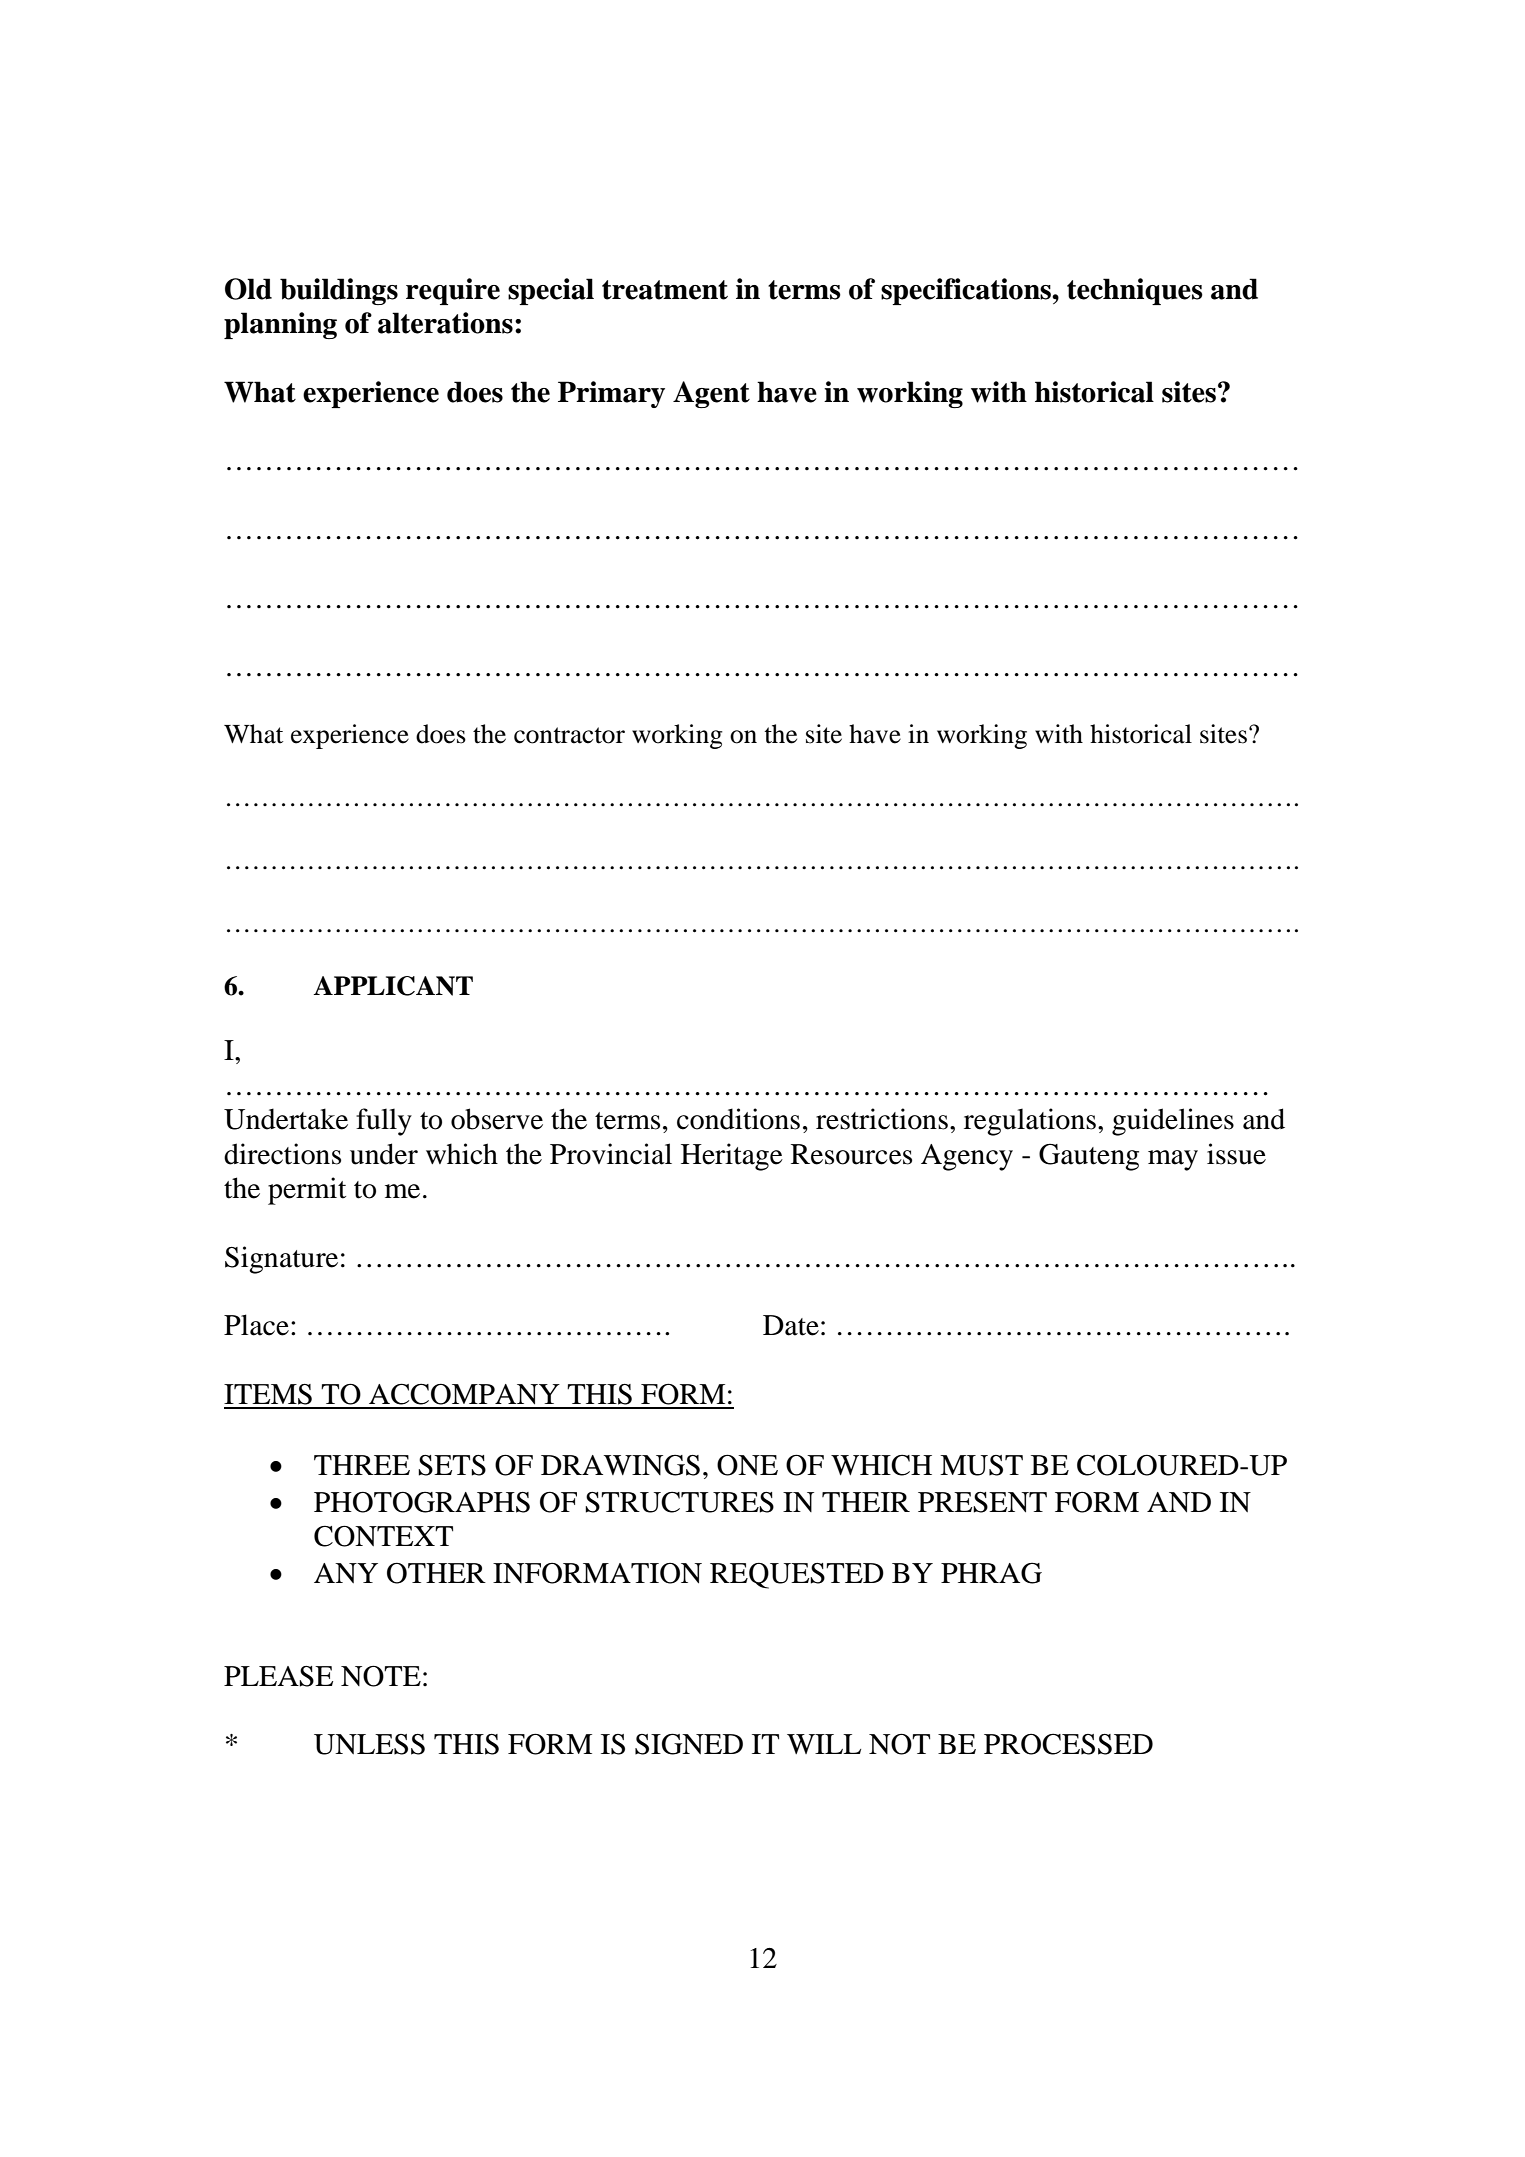 This screenshot has height=2157, width=1525. I want to click on techniques, so click(1135, 291).
